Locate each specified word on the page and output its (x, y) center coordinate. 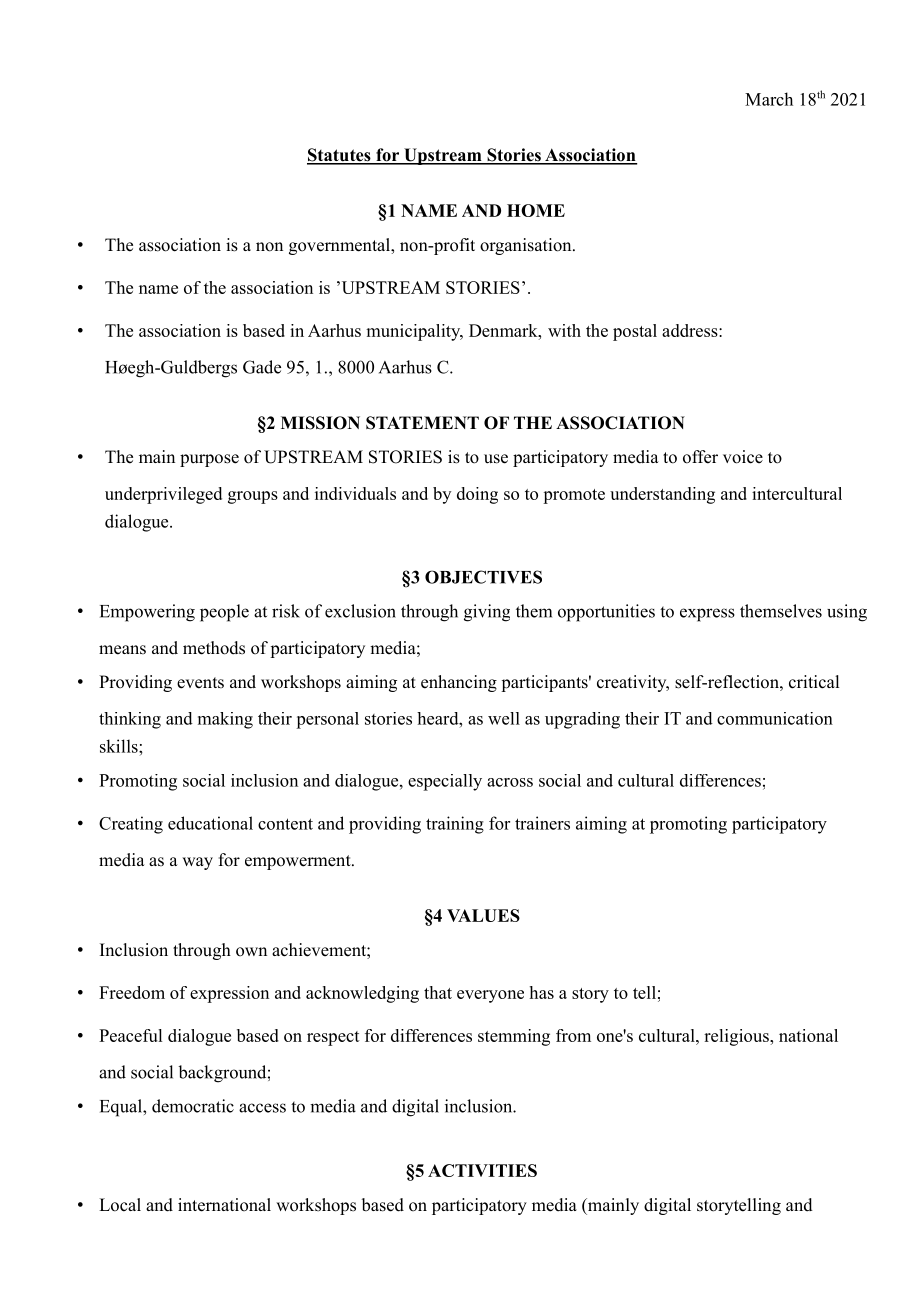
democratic (193, 1106)
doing (477, 495)
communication (775, 718)
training (455, 825)
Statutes (340, 156)
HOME (536, 210)
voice (743, 457)
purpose (209, 460)
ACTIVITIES (482, 1170)
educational (210, 823)
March (769, 99)
